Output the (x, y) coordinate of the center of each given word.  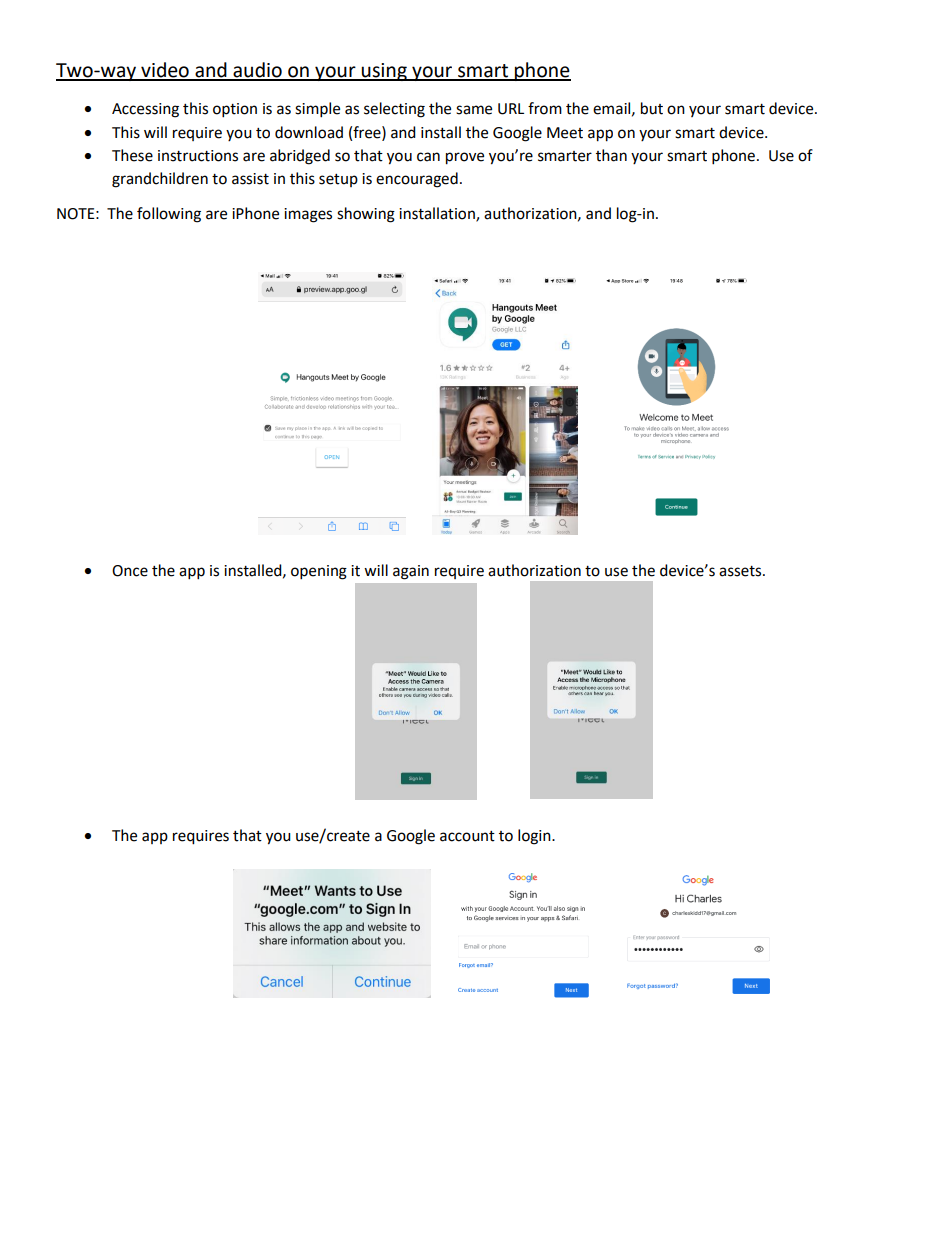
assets (741, 571)
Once (130, 571)
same (474, 110)
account (467, 836)
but (652, 108)
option (235, 110)
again (411, 572)
